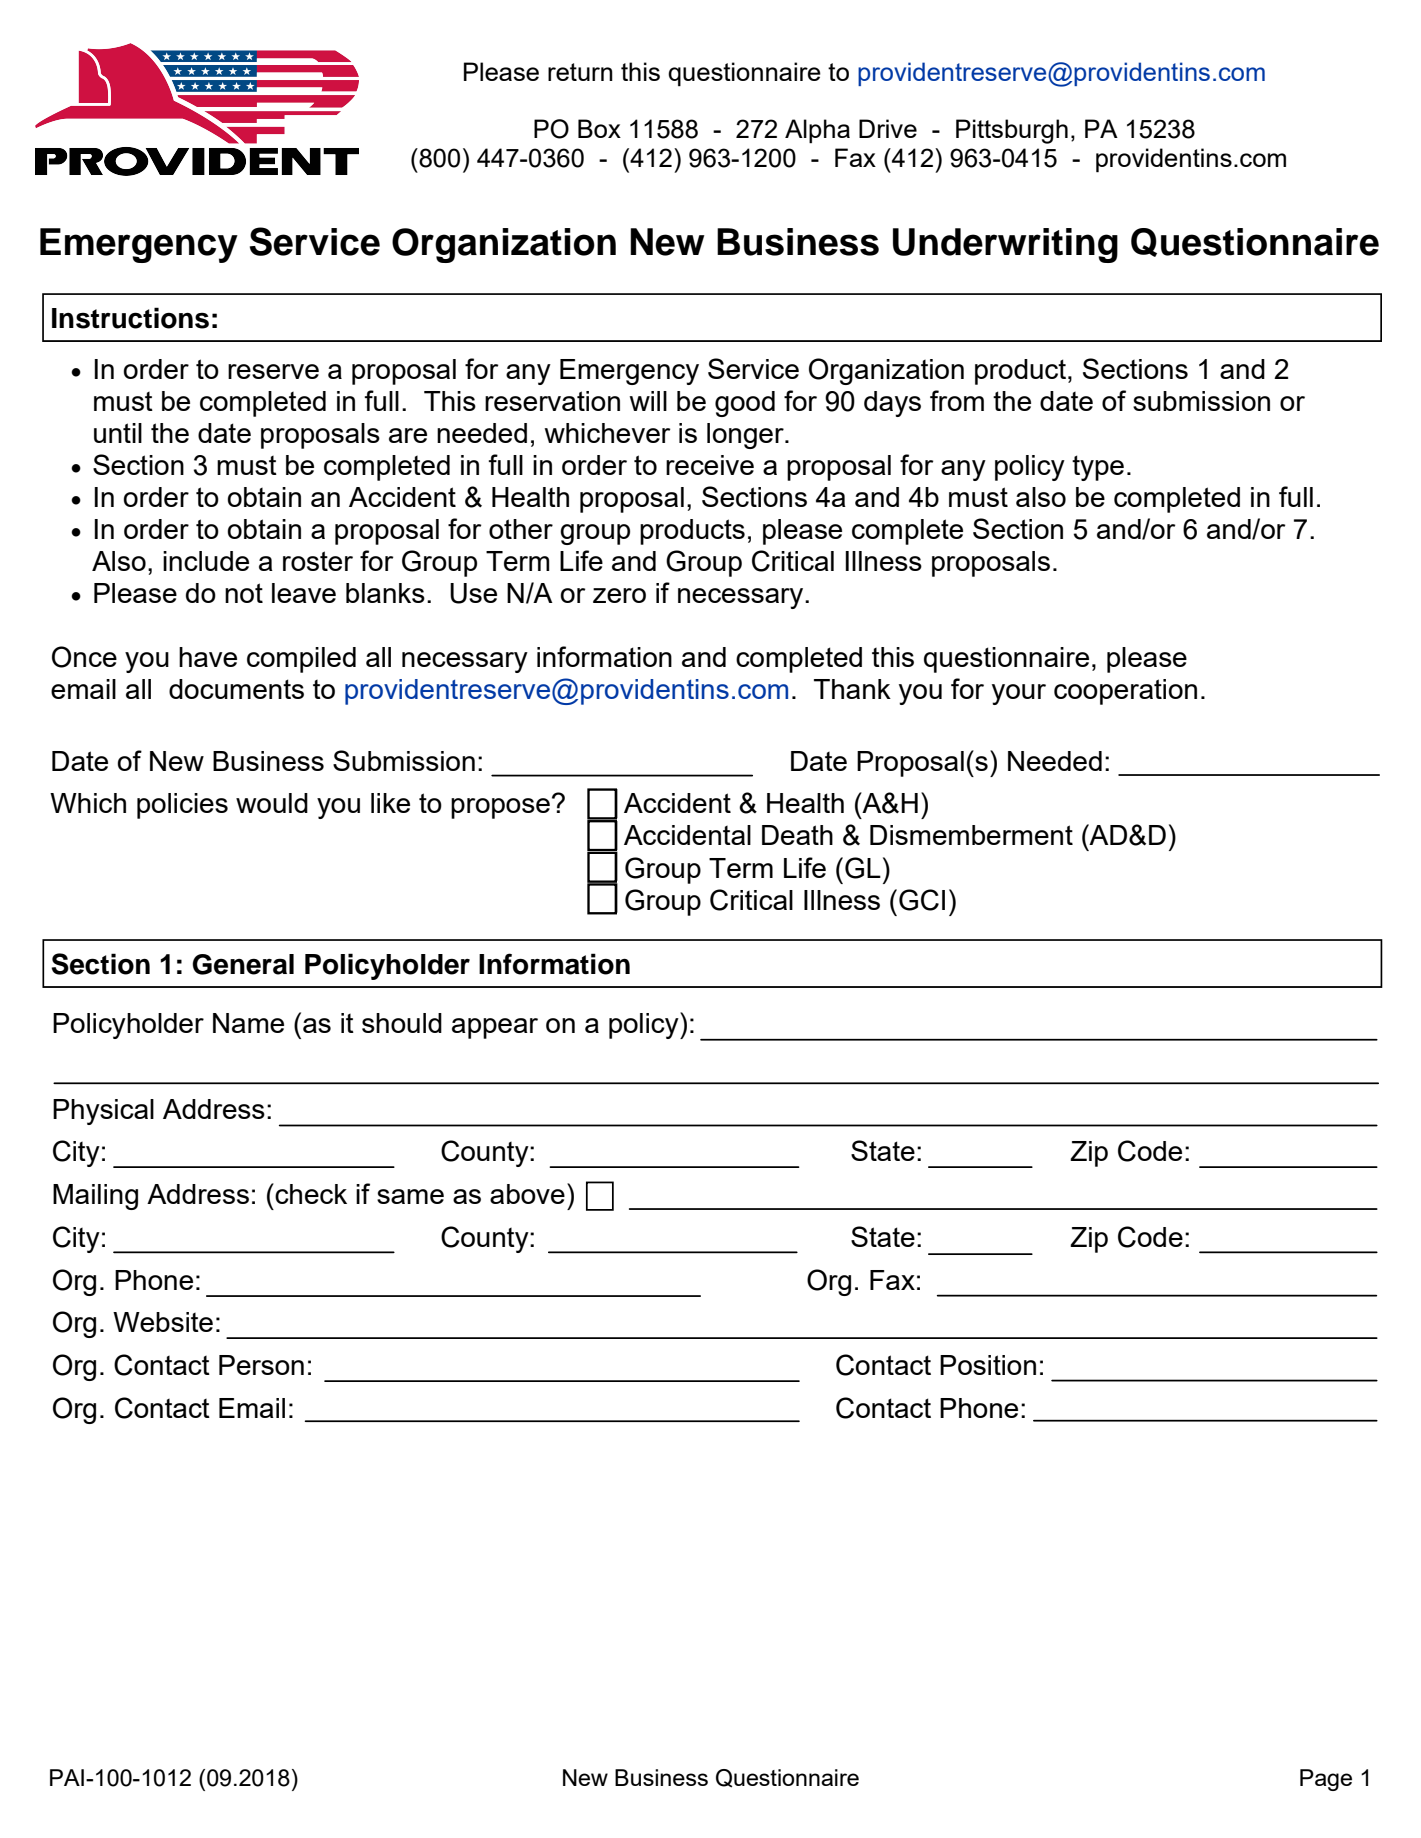 The image size is (1421, 1838). I want to click on Person, so click(261, 1365).
